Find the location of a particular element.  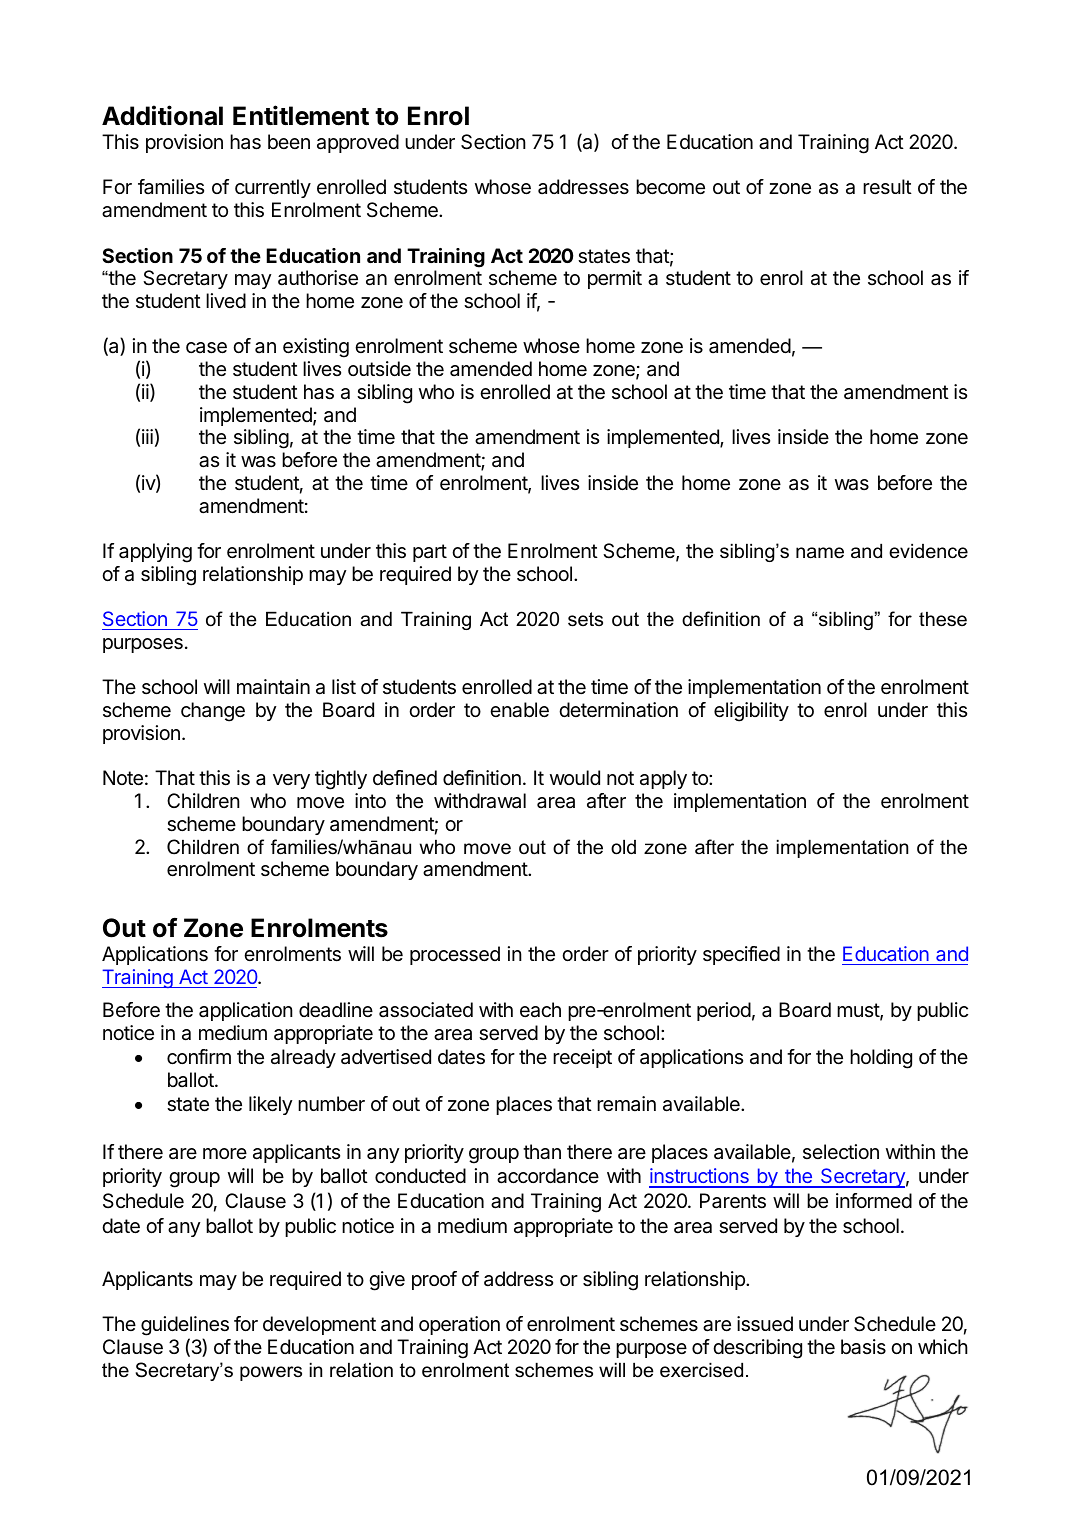

guidelines is located at coordinates (185, 1326).
